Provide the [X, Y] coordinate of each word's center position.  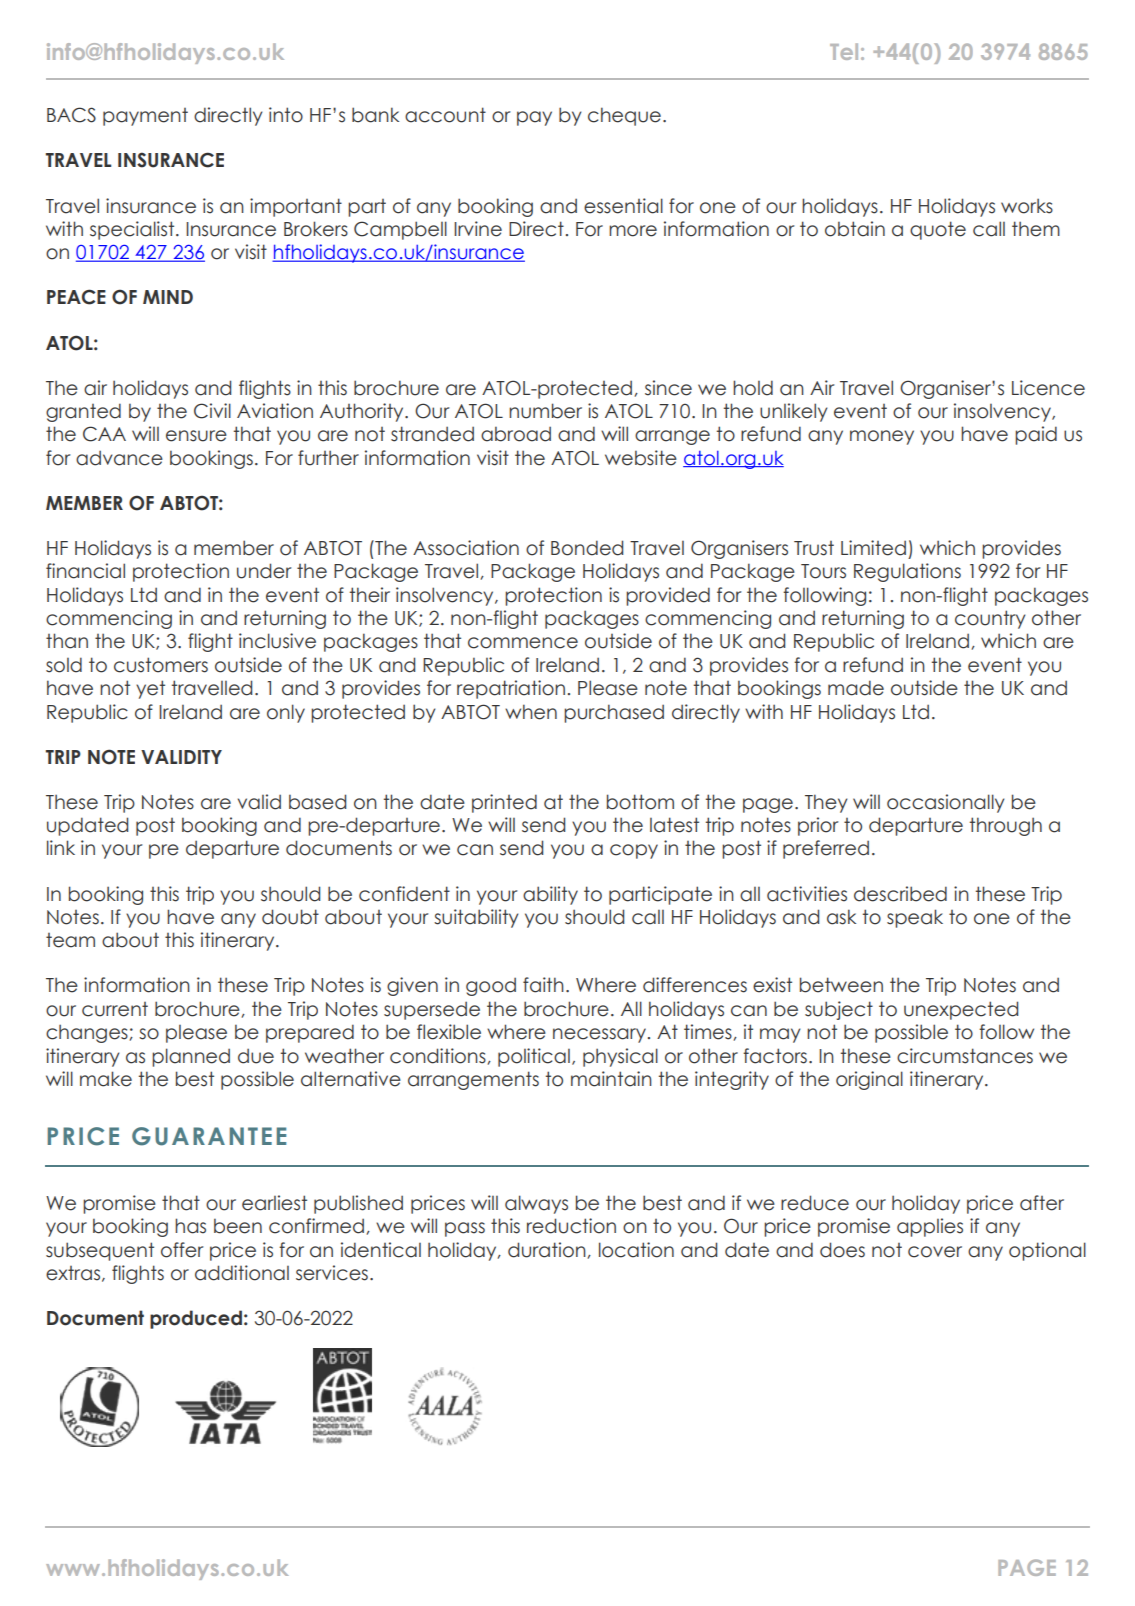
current [115, 1009]
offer [182, 1250]
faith [543, 985]
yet [150, 689]
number [545, 411]
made [856, 688]
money [882, 437]
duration [548, 1250]
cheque [624, 116]
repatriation [511, 689]
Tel [844, 51]
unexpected [961, 1010]
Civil [212, 411]
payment [145, 117]
